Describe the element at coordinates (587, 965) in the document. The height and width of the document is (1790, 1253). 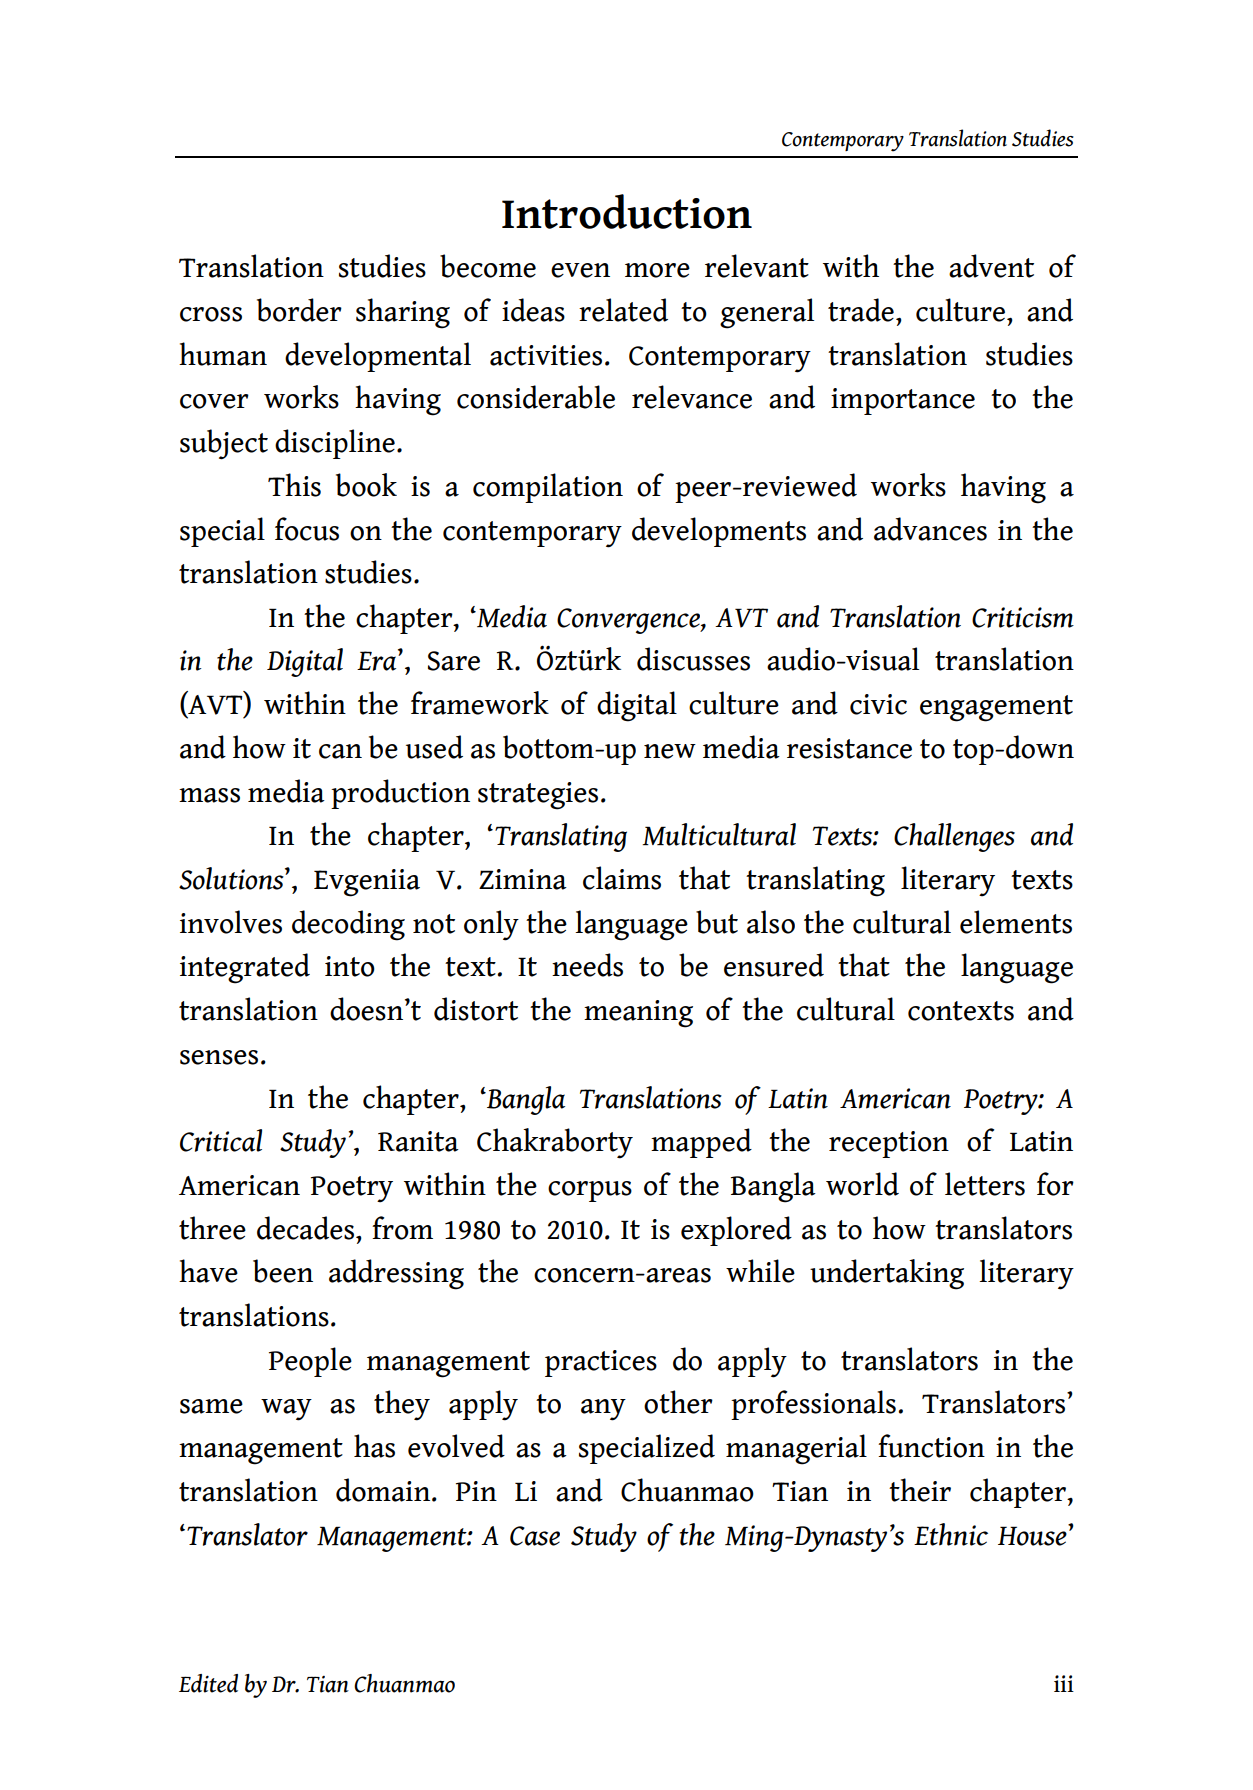
I see `needs` at that location.
